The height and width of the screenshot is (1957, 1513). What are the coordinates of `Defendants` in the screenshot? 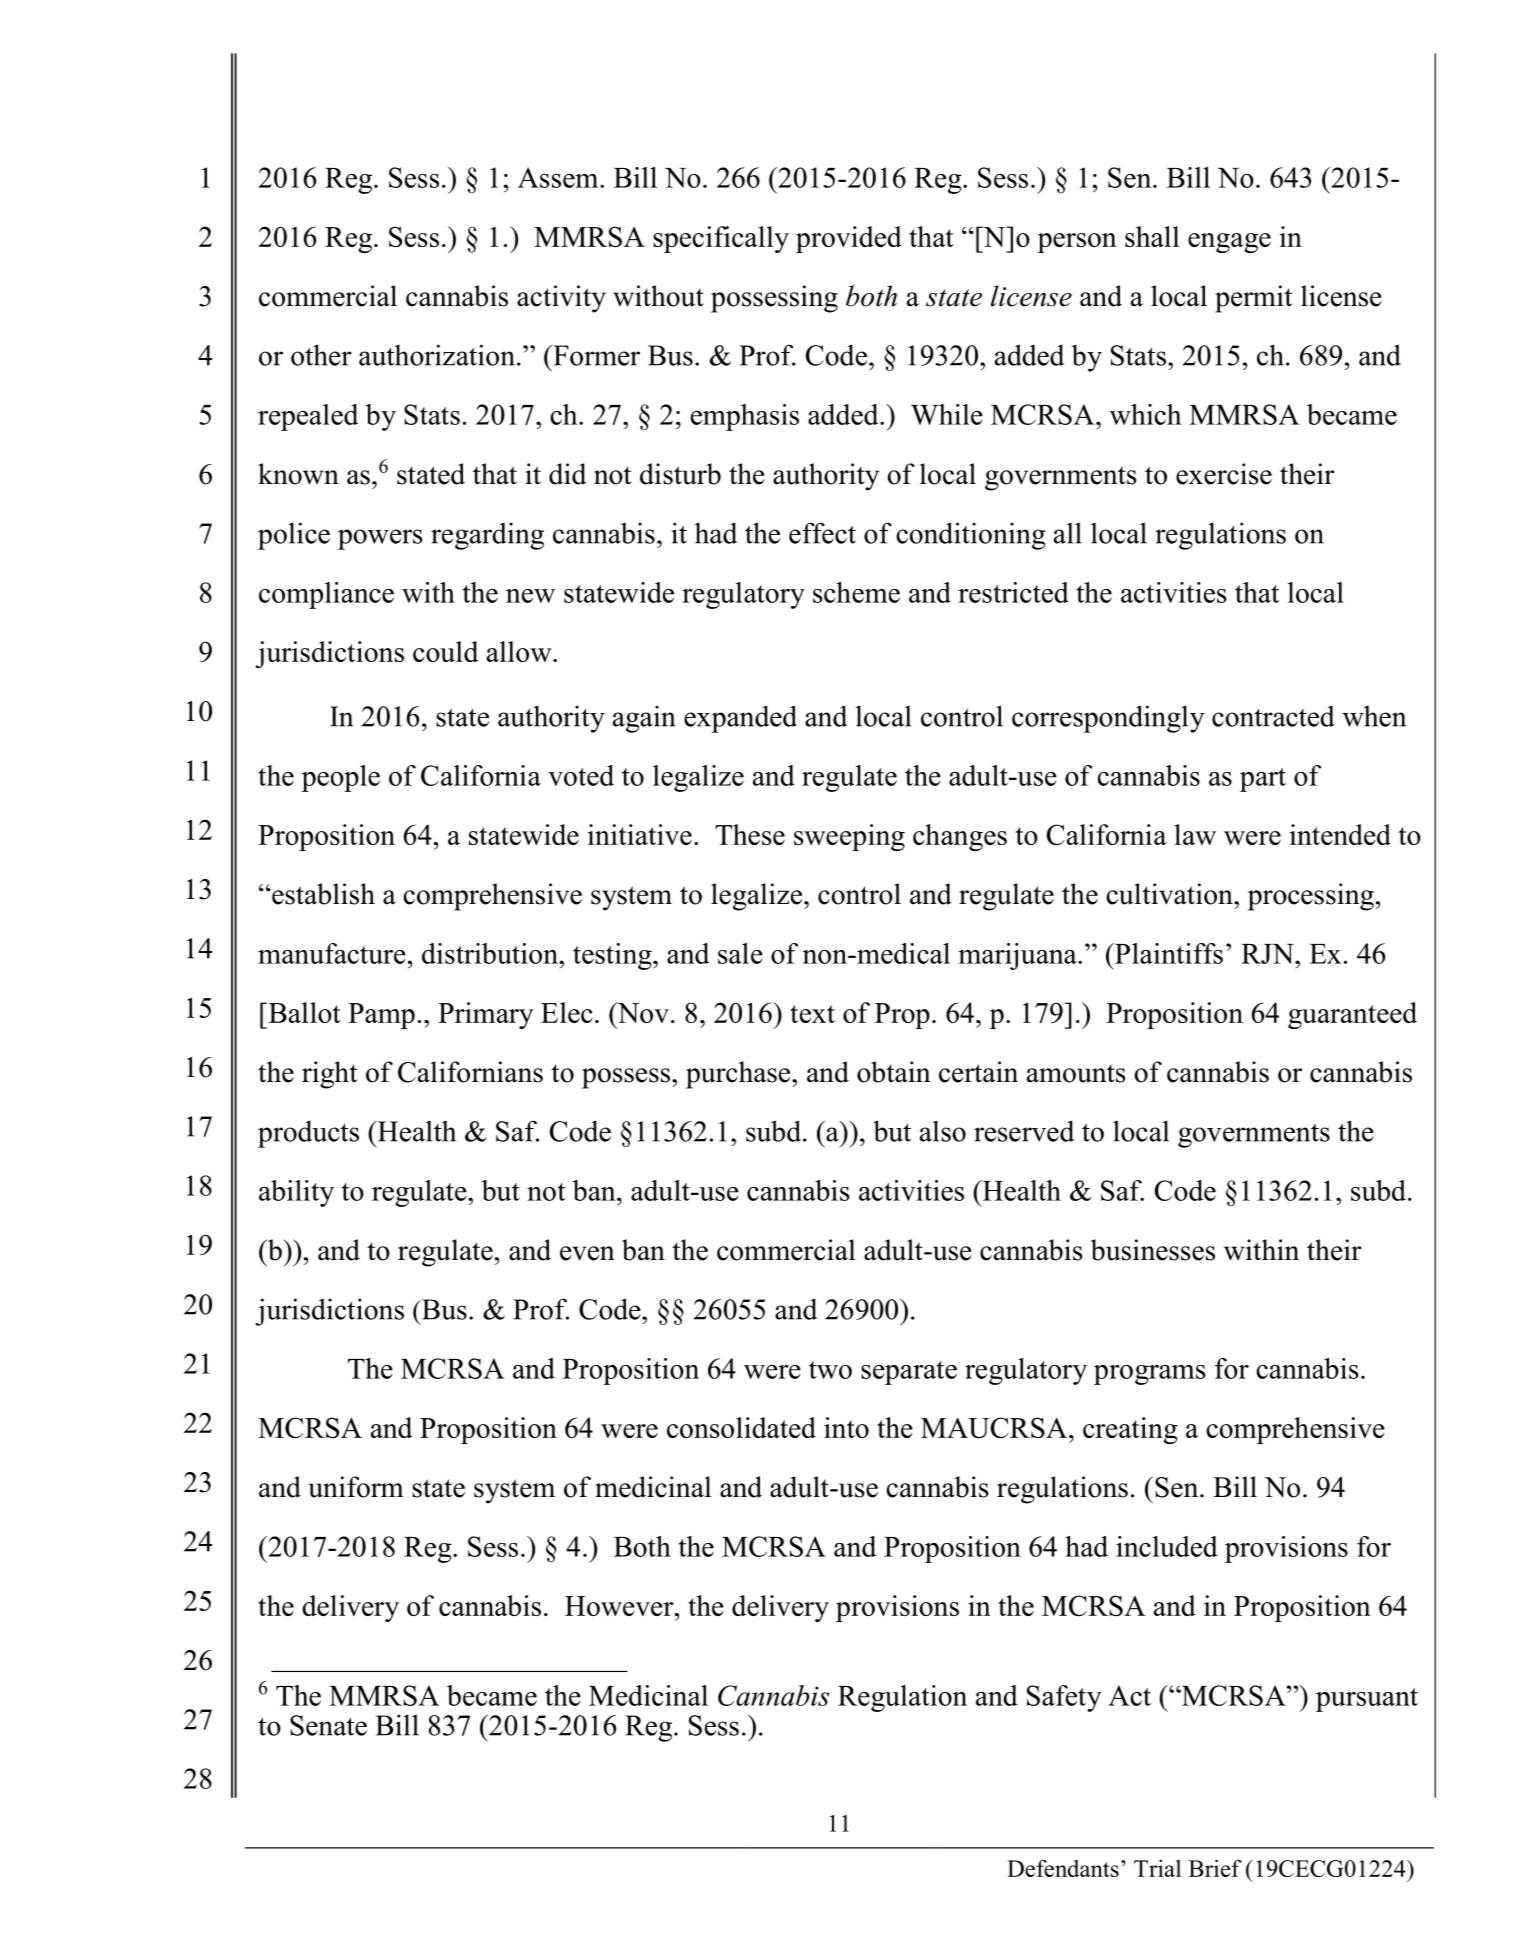 It's located at (1063, 1868).
